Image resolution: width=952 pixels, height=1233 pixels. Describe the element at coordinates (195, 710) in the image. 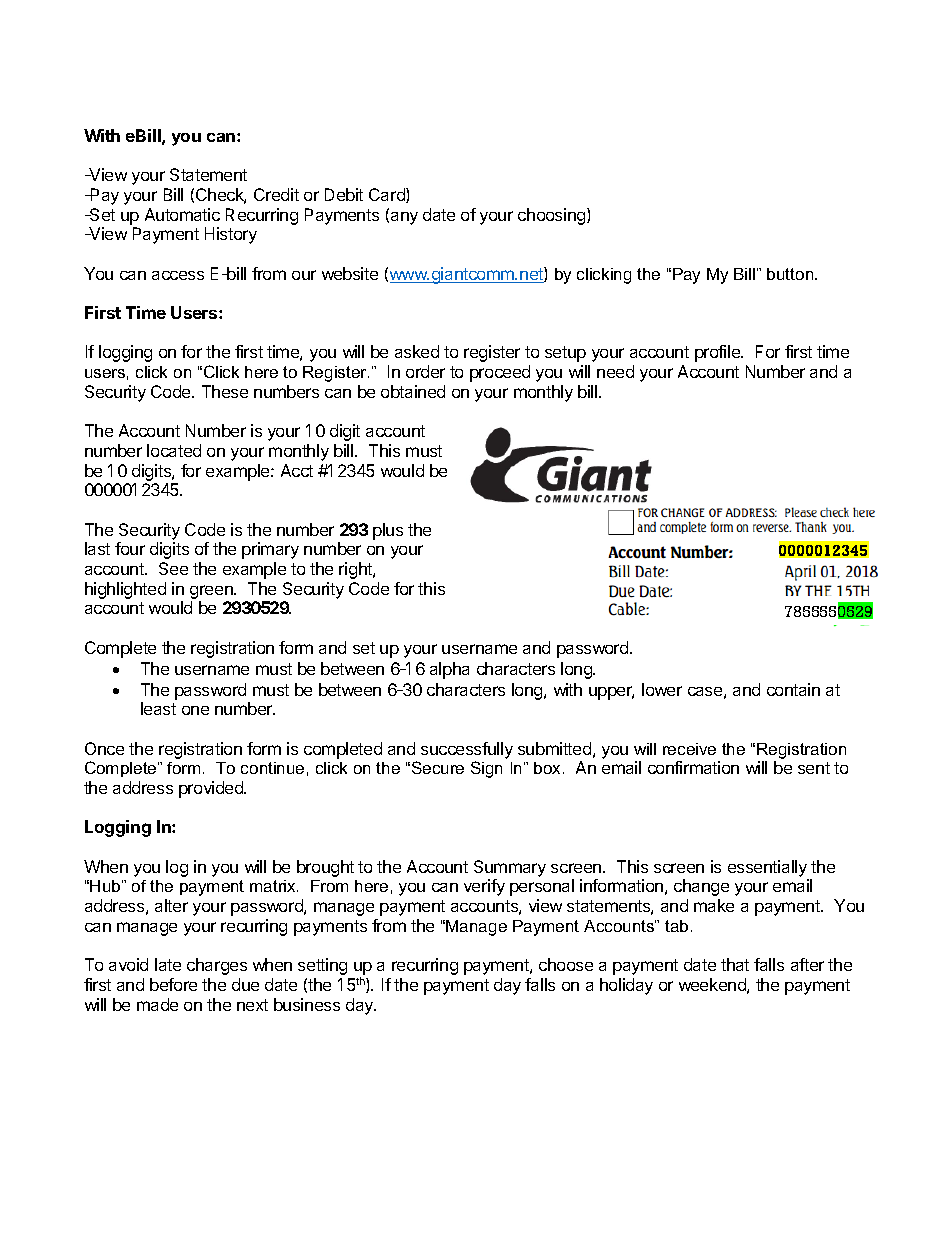

I see `one` at that location.
